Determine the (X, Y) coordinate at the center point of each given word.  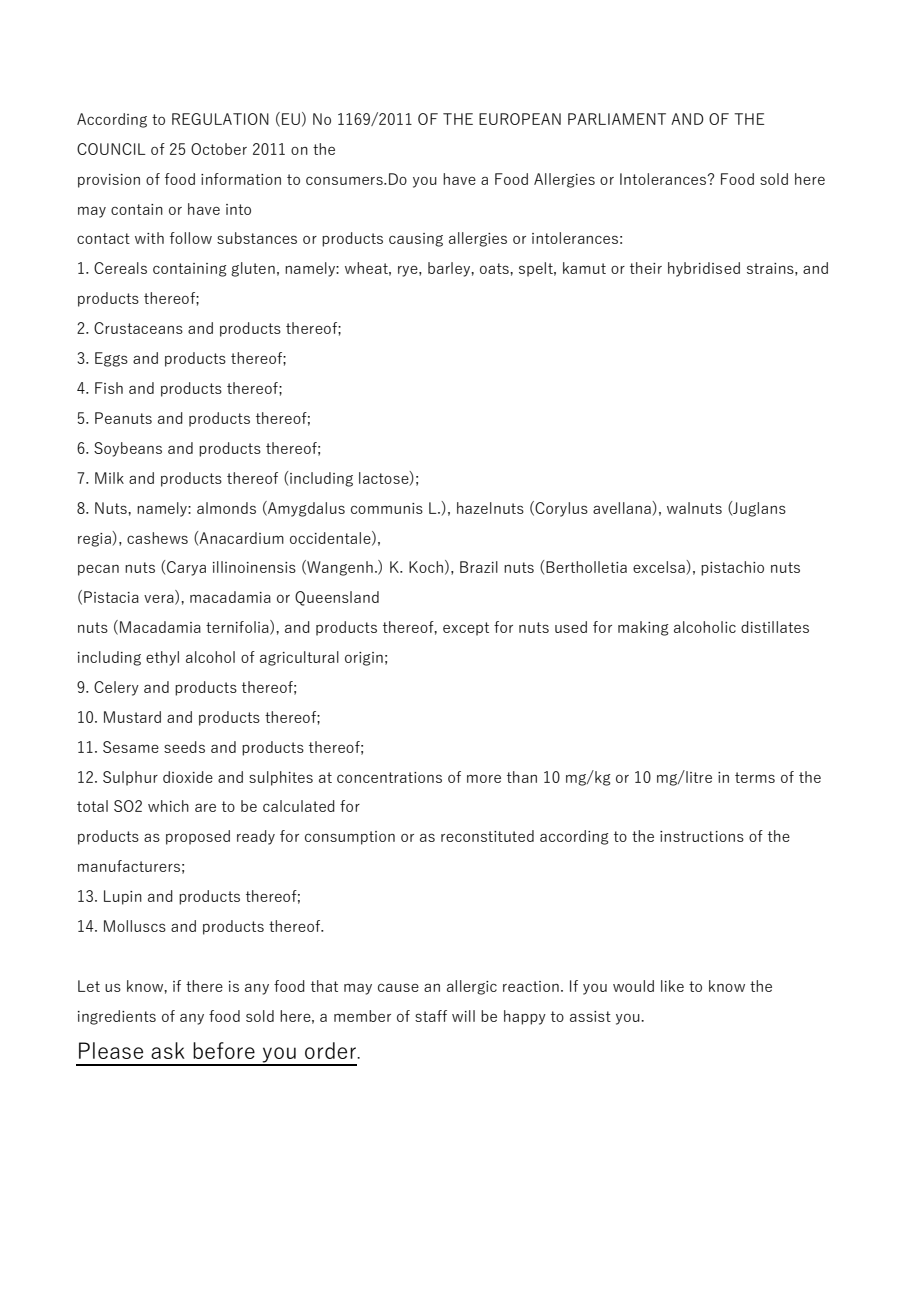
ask (168, 1050)
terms (755, 777)
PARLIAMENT (617, 119)
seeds (184, 747)
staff (431, 1016)
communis (387, 508)
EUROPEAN (520, 119)
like (672, 986)
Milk (109, 478)
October (219, 149)
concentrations (389, 777)
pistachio (732, 568)
